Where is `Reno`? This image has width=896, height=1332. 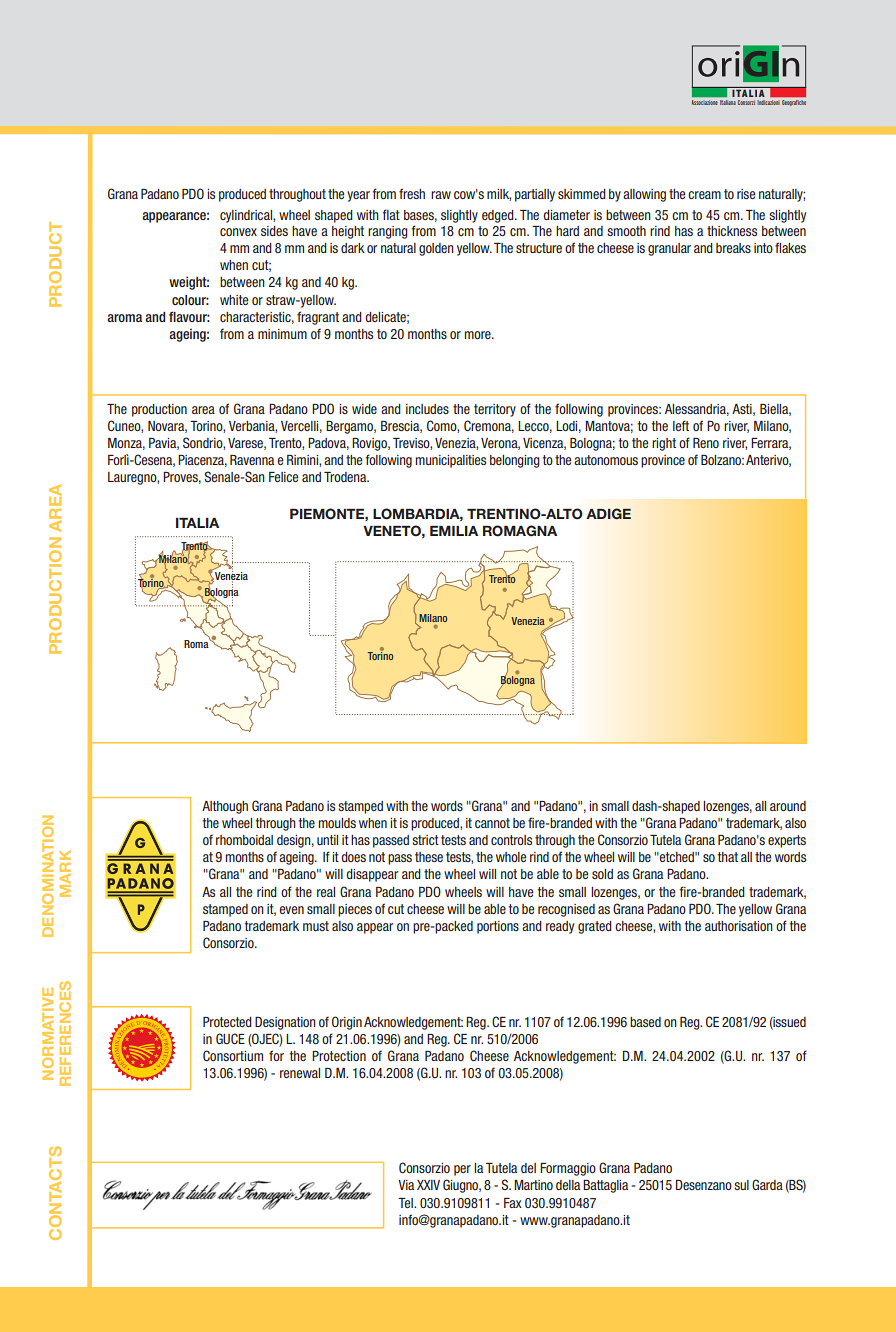
Reno is located at coordinates (706, 443).
